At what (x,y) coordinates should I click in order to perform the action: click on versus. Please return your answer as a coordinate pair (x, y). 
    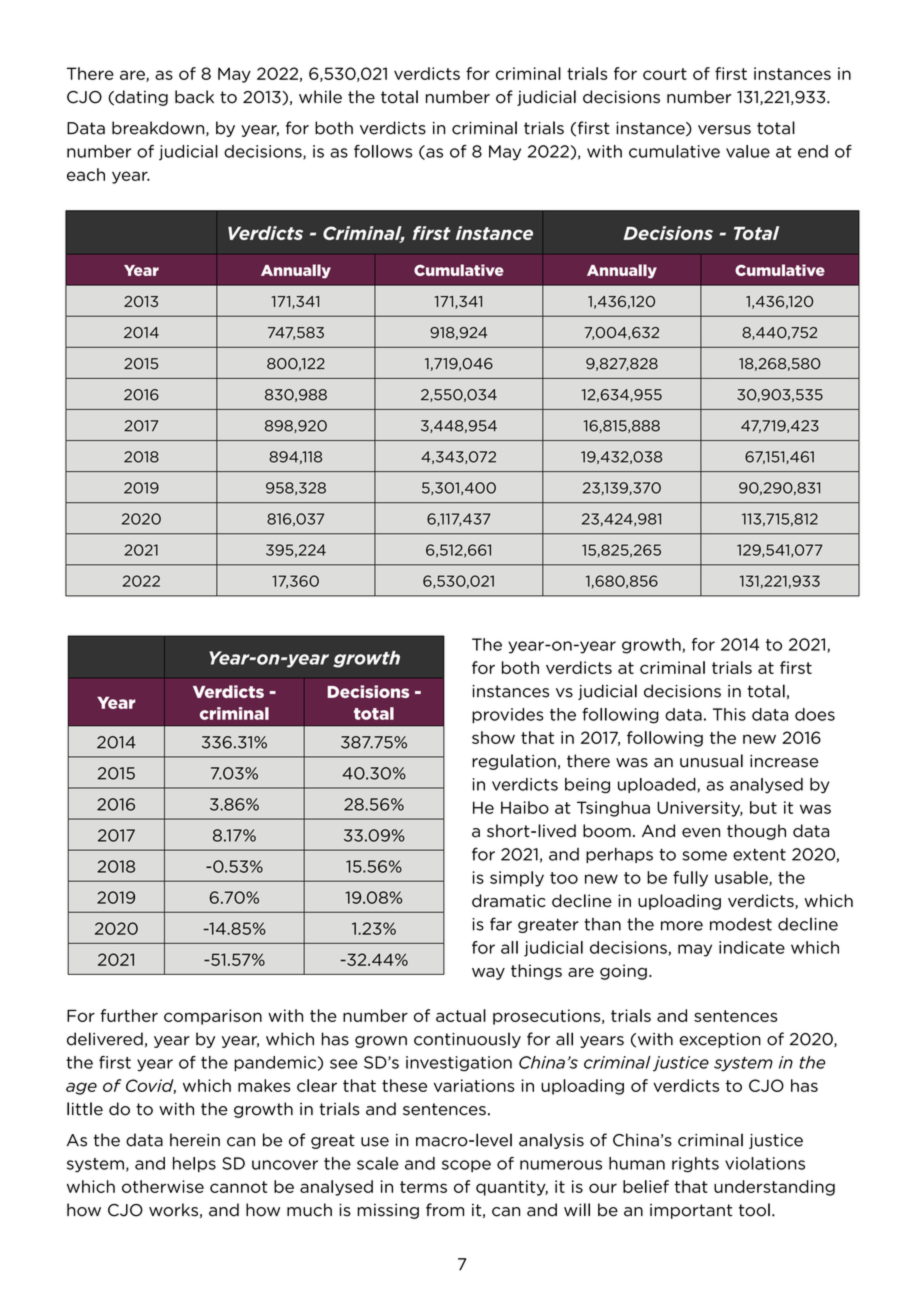
    Looking at the image, I should click on (724, 130).
